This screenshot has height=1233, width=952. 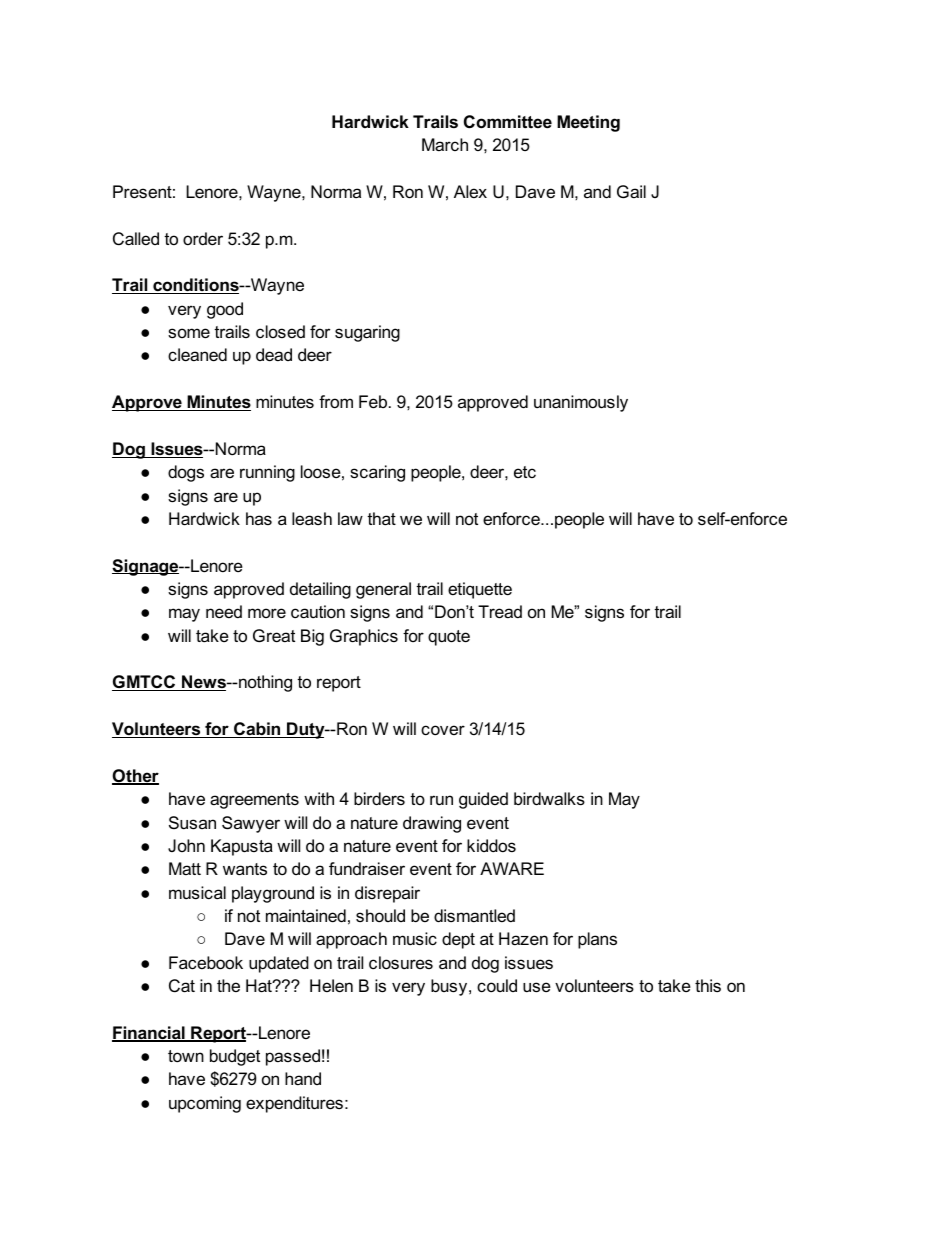 I want to click on Gail, so click(x=631, y=192).
